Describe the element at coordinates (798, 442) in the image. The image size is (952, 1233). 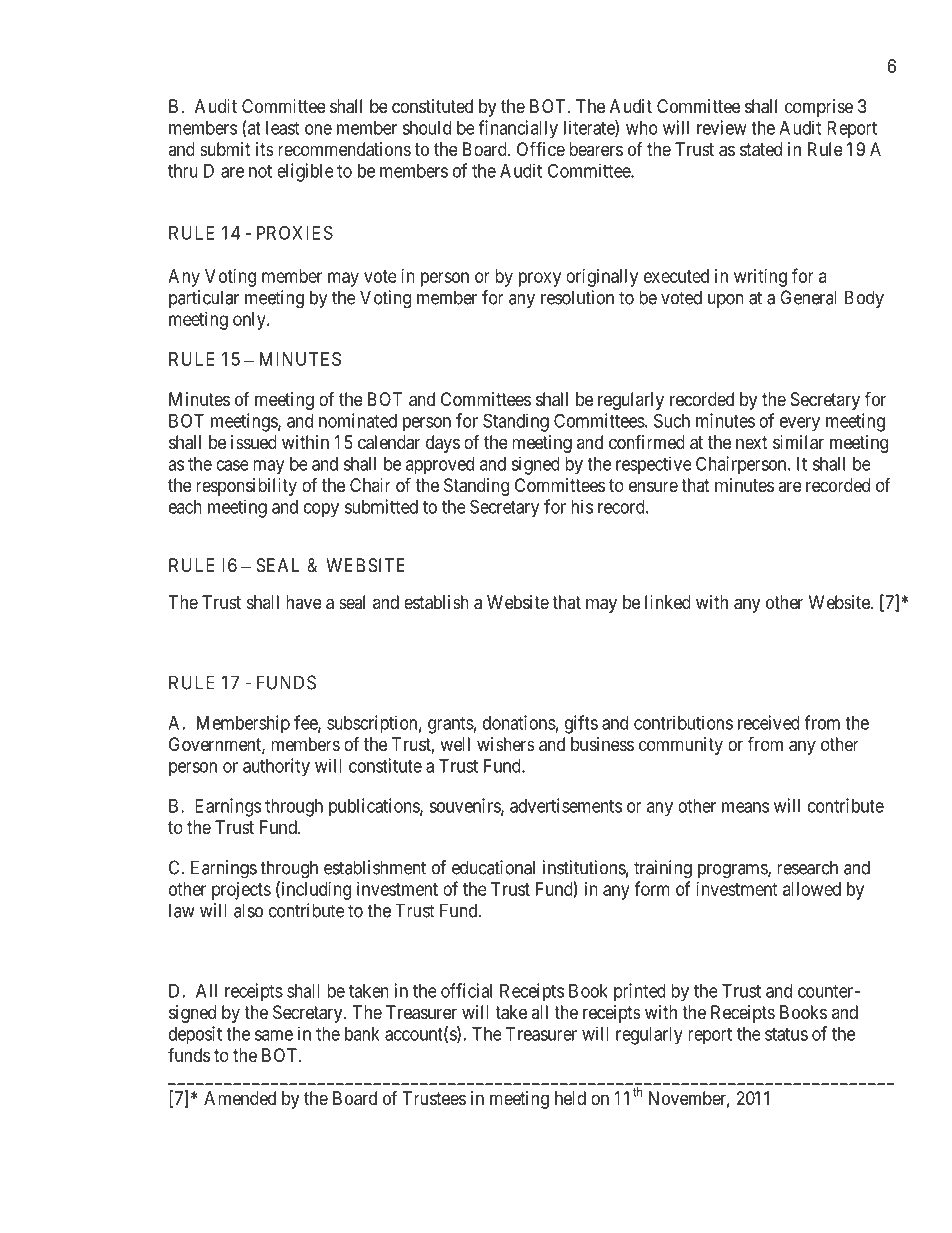
I see `similar` at that location.
